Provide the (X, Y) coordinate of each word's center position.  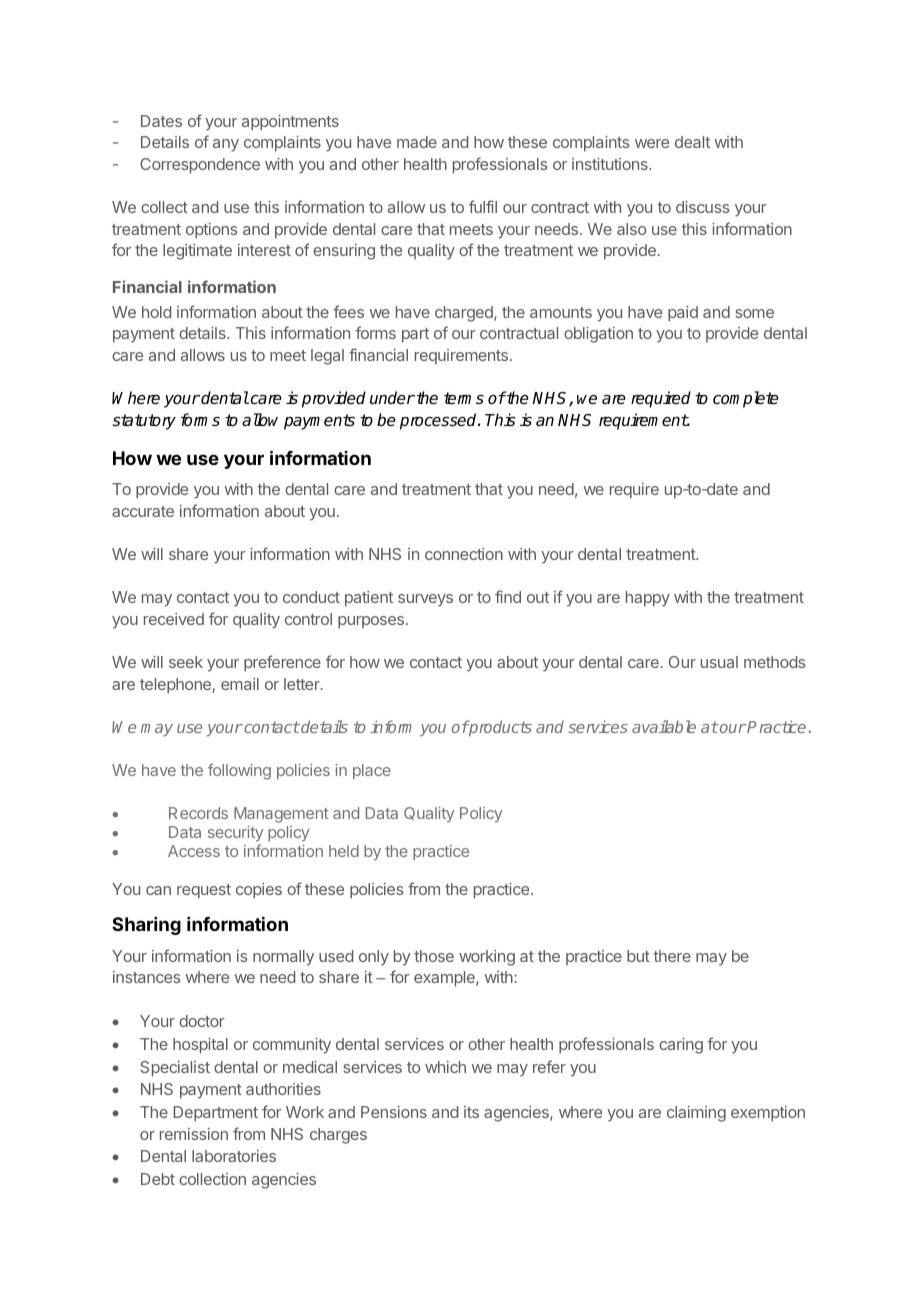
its (471, 1112)
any (226, 145)
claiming (696, 1114)
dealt (692, 142)
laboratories (234, 1156)
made (417, 142)
